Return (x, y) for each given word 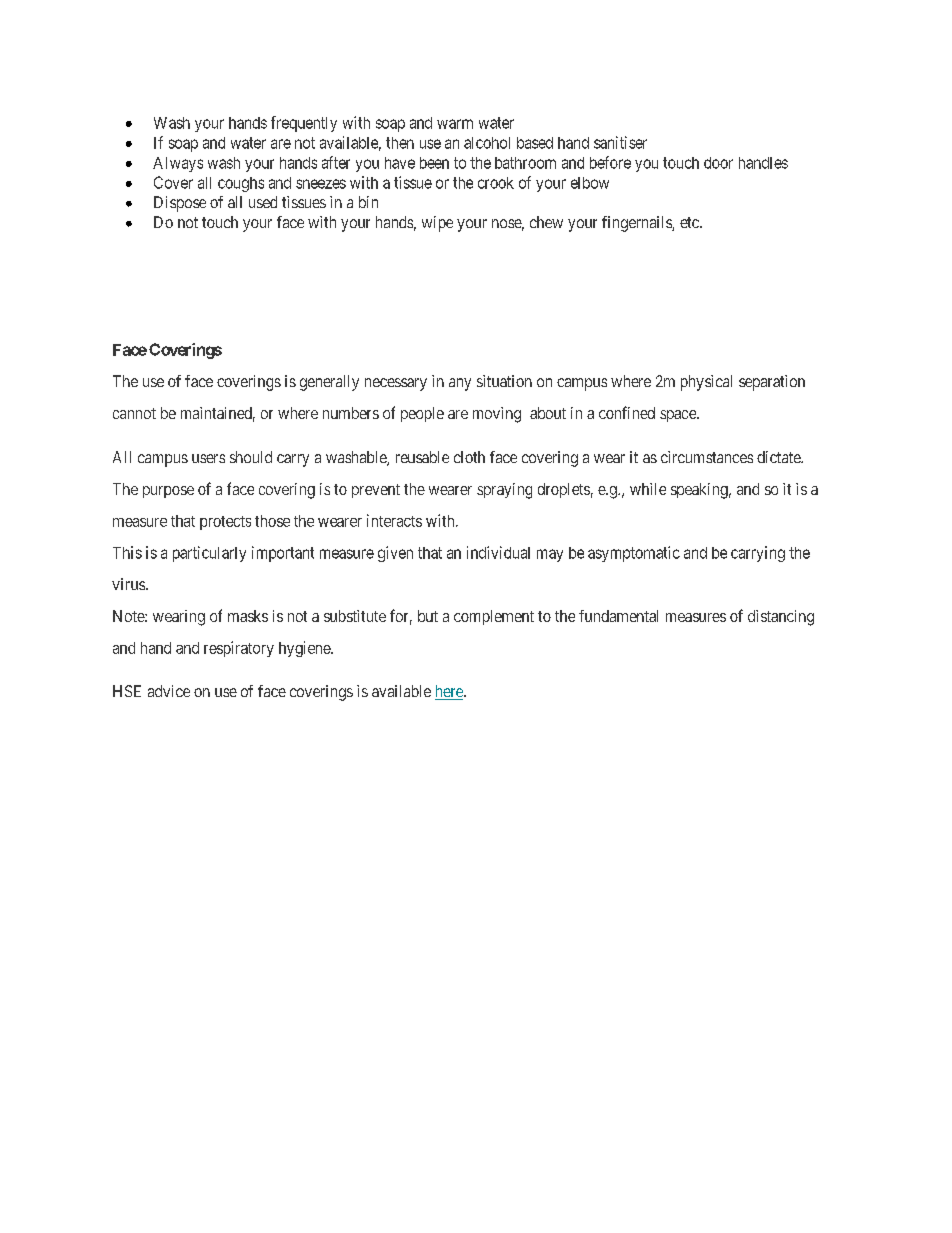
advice (169, 691)
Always (178, 164)
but (428, 616)
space (679, 416)
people (422, 414)
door (718, 163)
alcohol (487, 143)
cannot (134, 413)
